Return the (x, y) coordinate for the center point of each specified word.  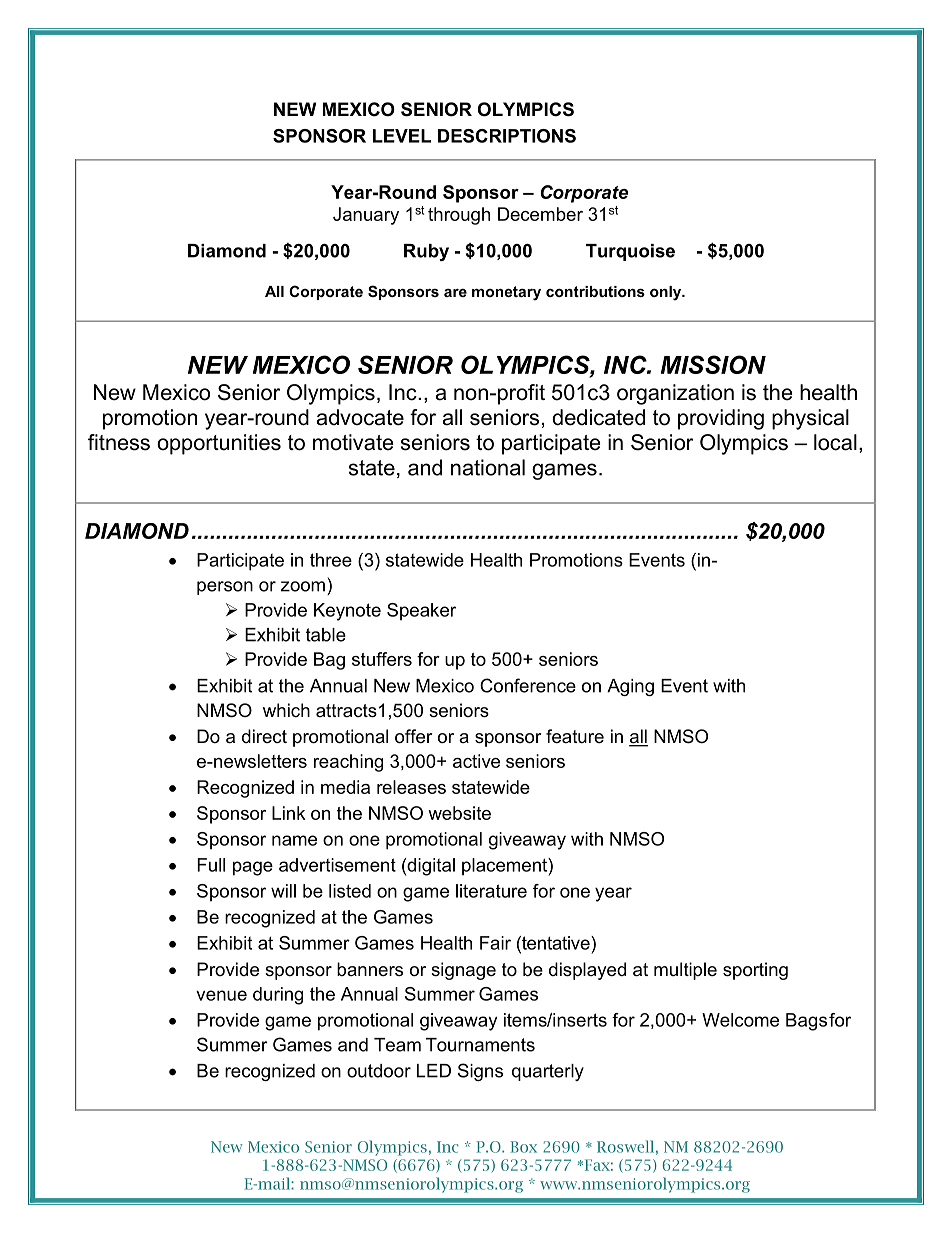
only (667, 293)
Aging (630, 687)
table (326, 635)
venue (221, 995)
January (366, 216)
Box (523, 1147)
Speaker (421, 612)
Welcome (740, 1020)
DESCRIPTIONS (507, 136)
